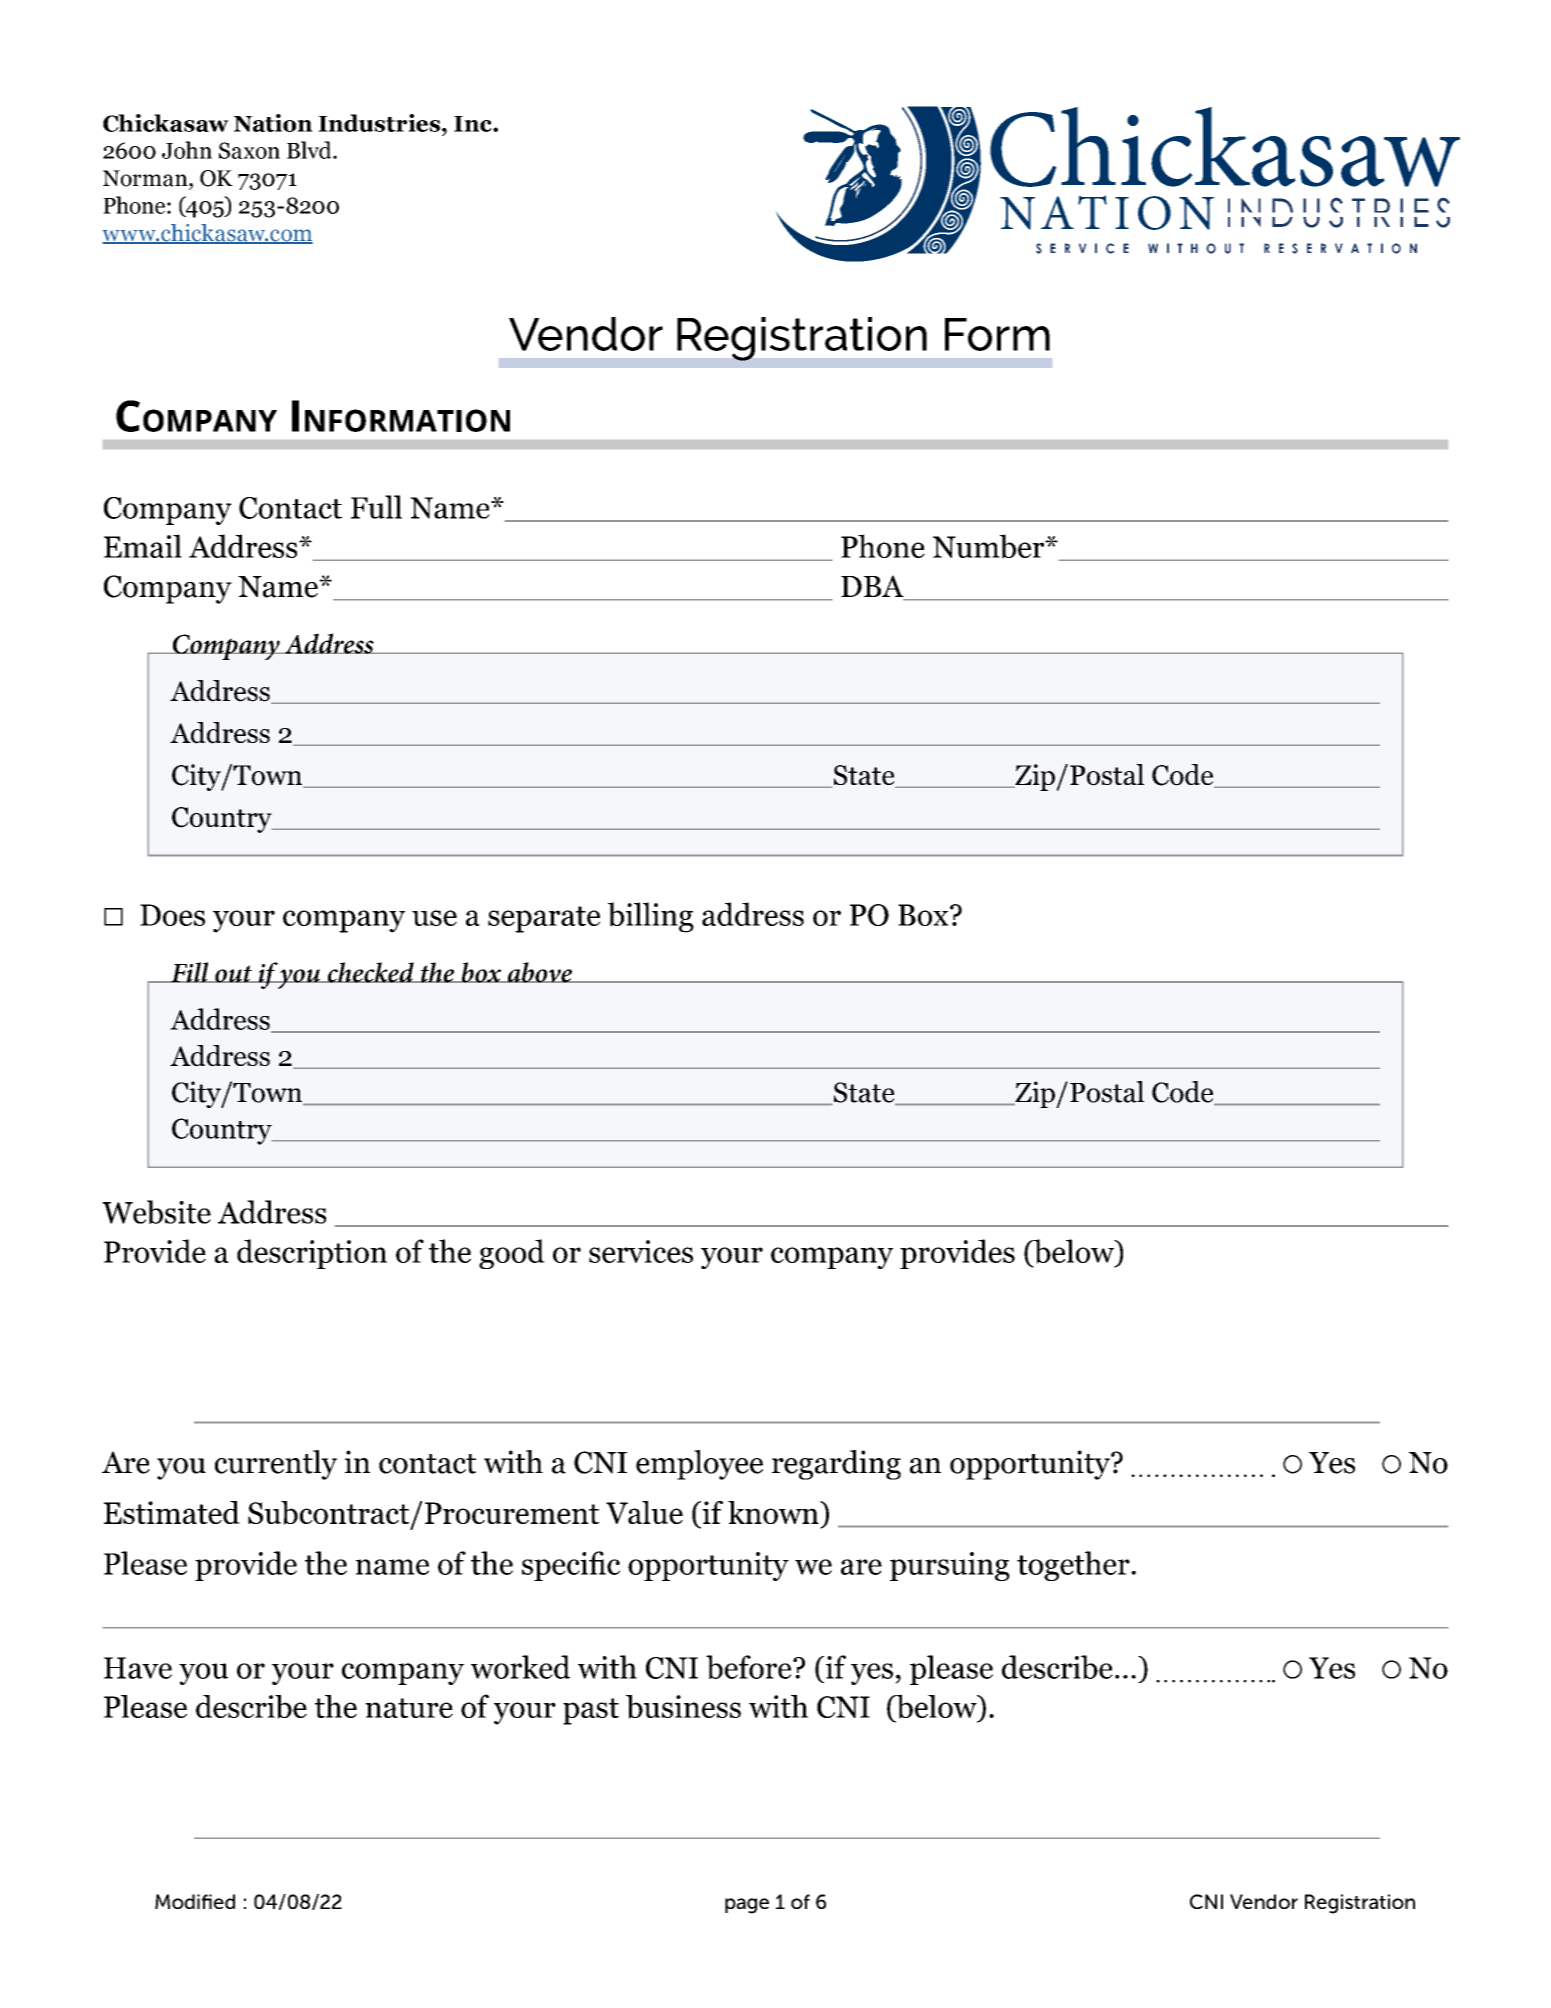 The width and height of the image is (1551, 2008). I want to click on Modified, so click(195, 1901).
